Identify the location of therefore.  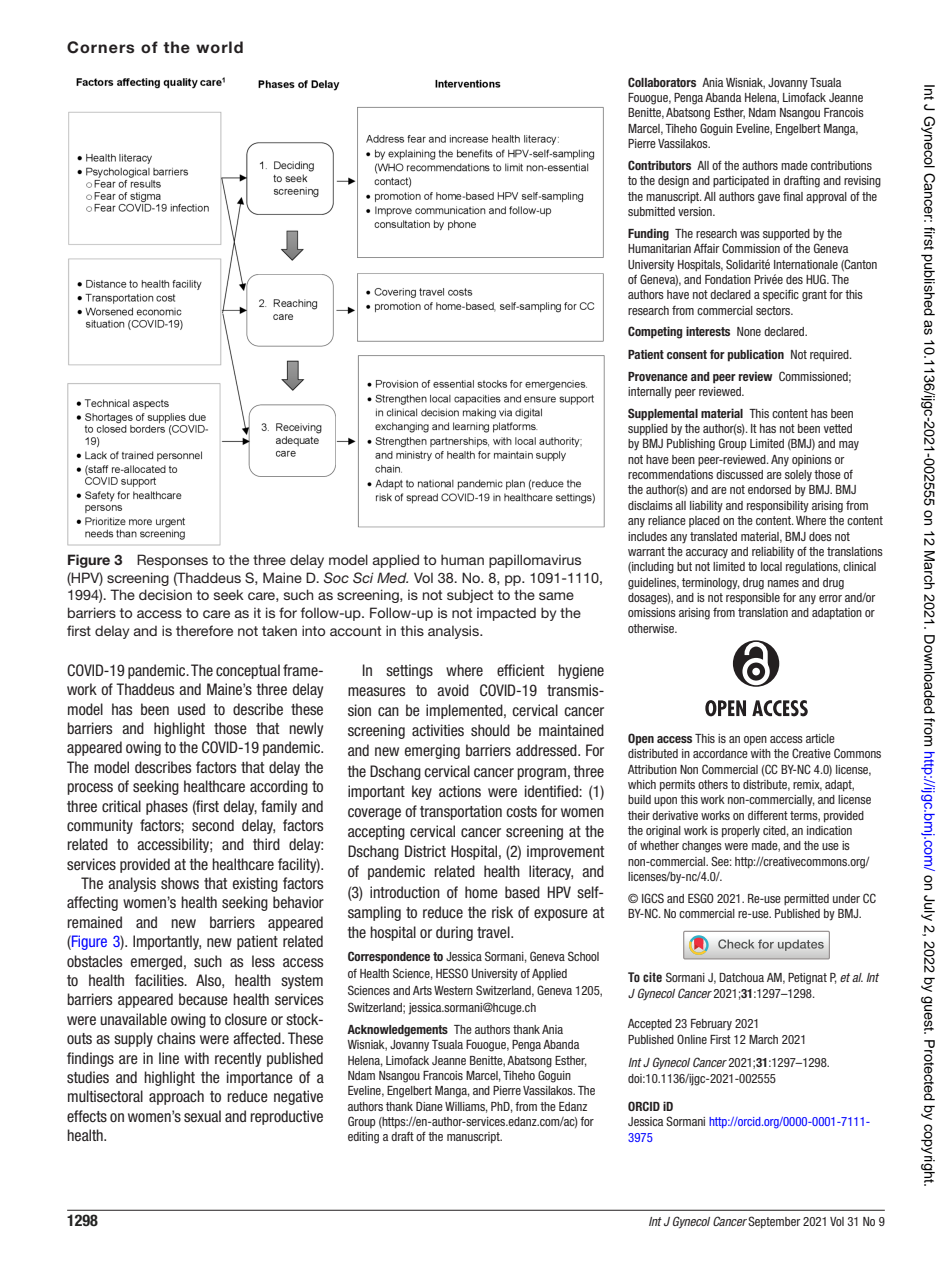
(204, 630).
